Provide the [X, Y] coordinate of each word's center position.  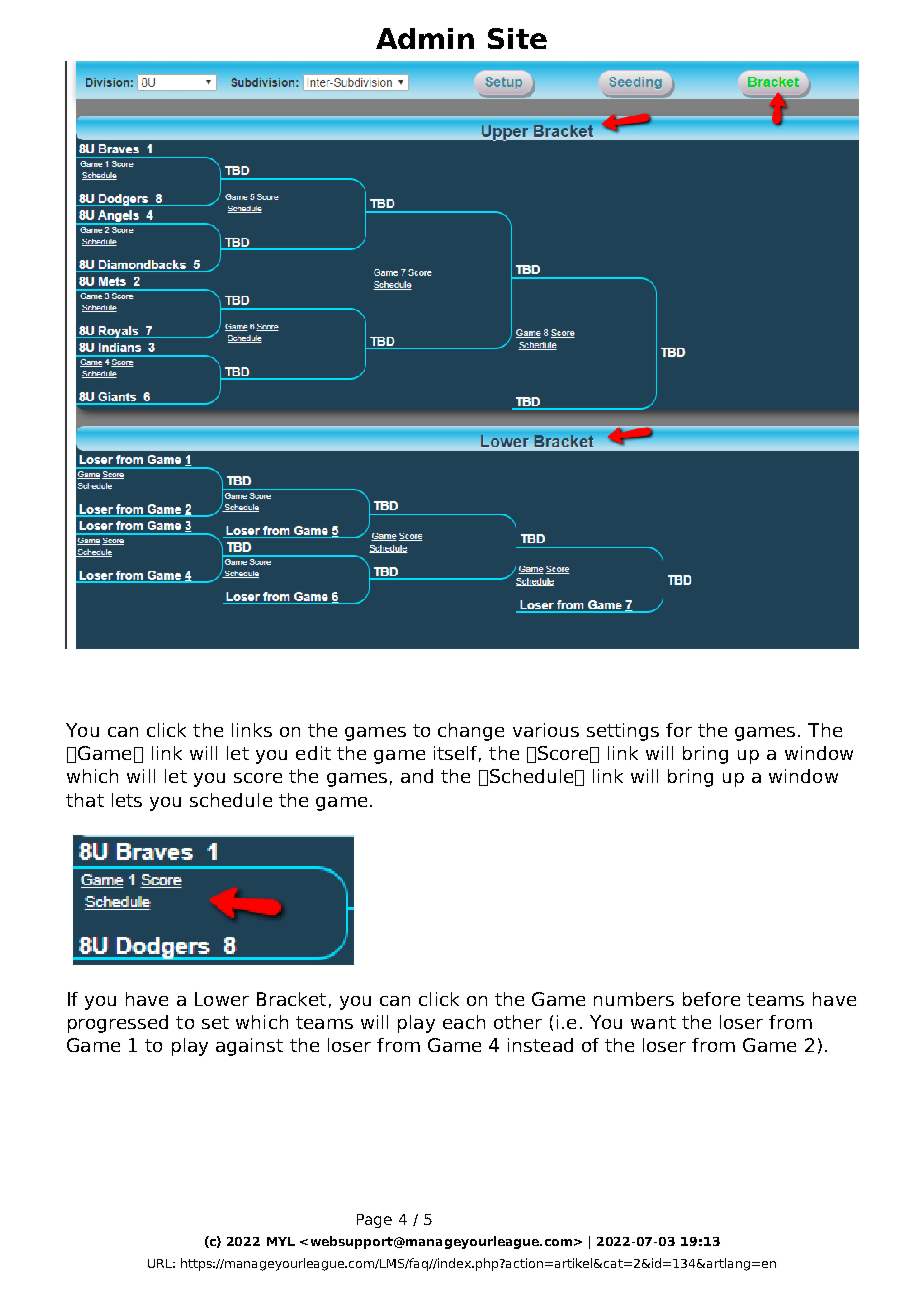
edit [313, 753]
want [653, 1022]
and [417, 776]
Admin [425, 38]
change [471, 732]
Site [517, 38]
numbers [634, 999]
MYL [281, 1241]
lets [127, 800]
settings [623, 732]
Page [374, 1221]
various [546, 730]
